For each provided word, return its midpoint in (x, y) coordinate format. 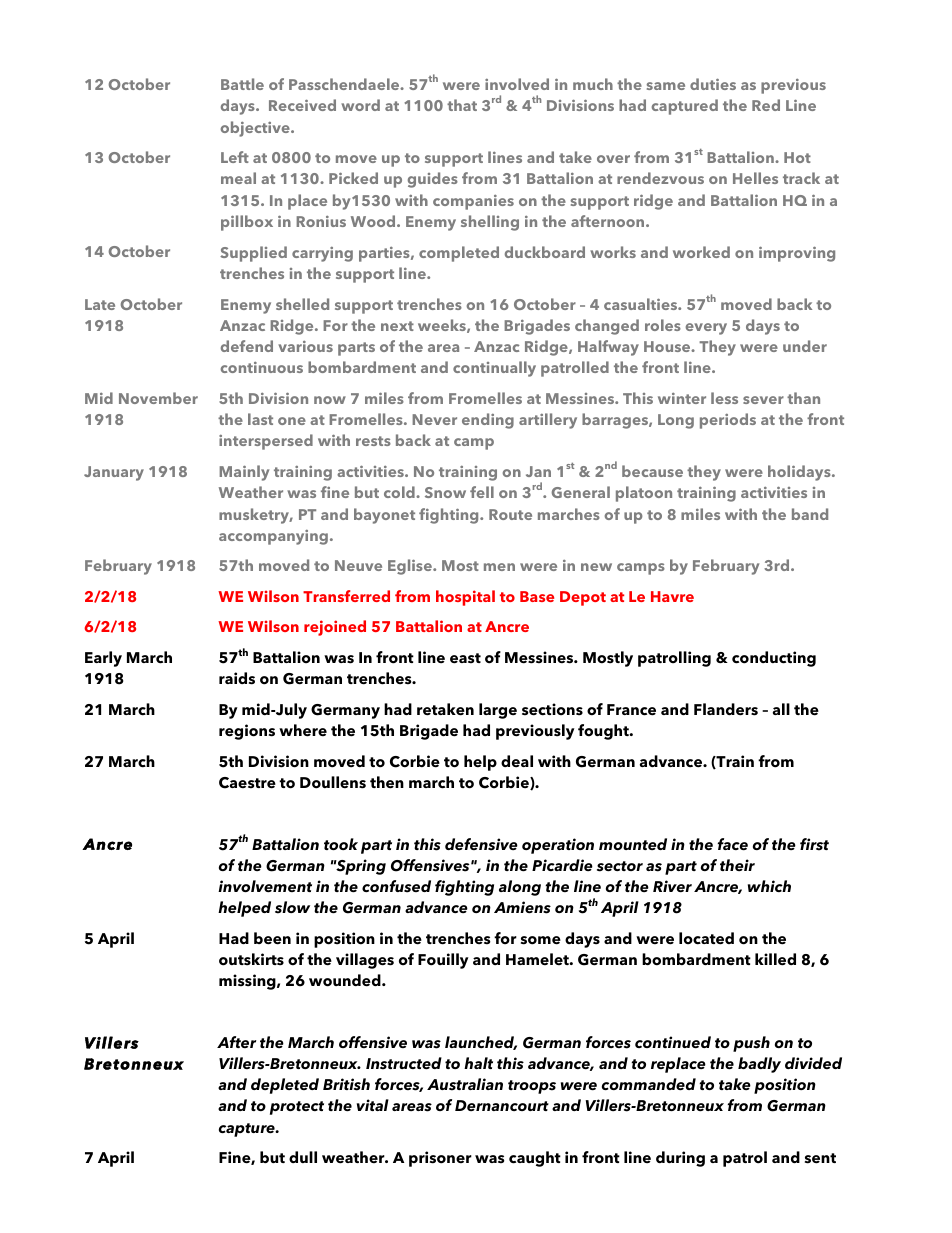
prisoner (440, 1159)
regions (247, 732)
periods (728, 421)
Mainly (244, 473)
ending (488, 421)
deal (517, 761)
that (462, 105)
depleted (285, 1086)
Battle (242, 84)
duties (713, 84)
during (680, 1159)
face (732, 844)
